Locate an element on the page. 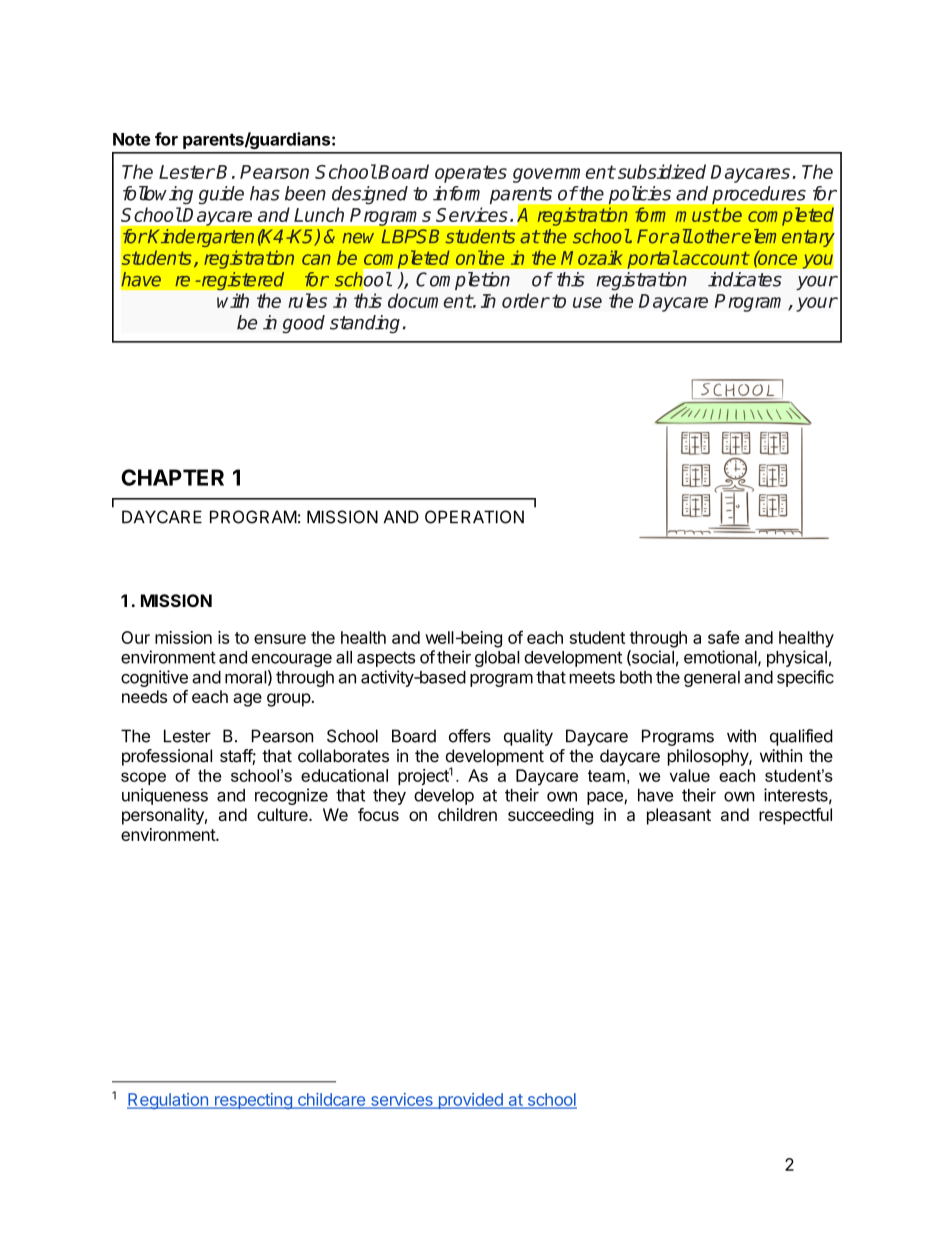 Image resolution: width=952 pixels, height=1233 pixels. ensure is located at coordinates (280, 639).
